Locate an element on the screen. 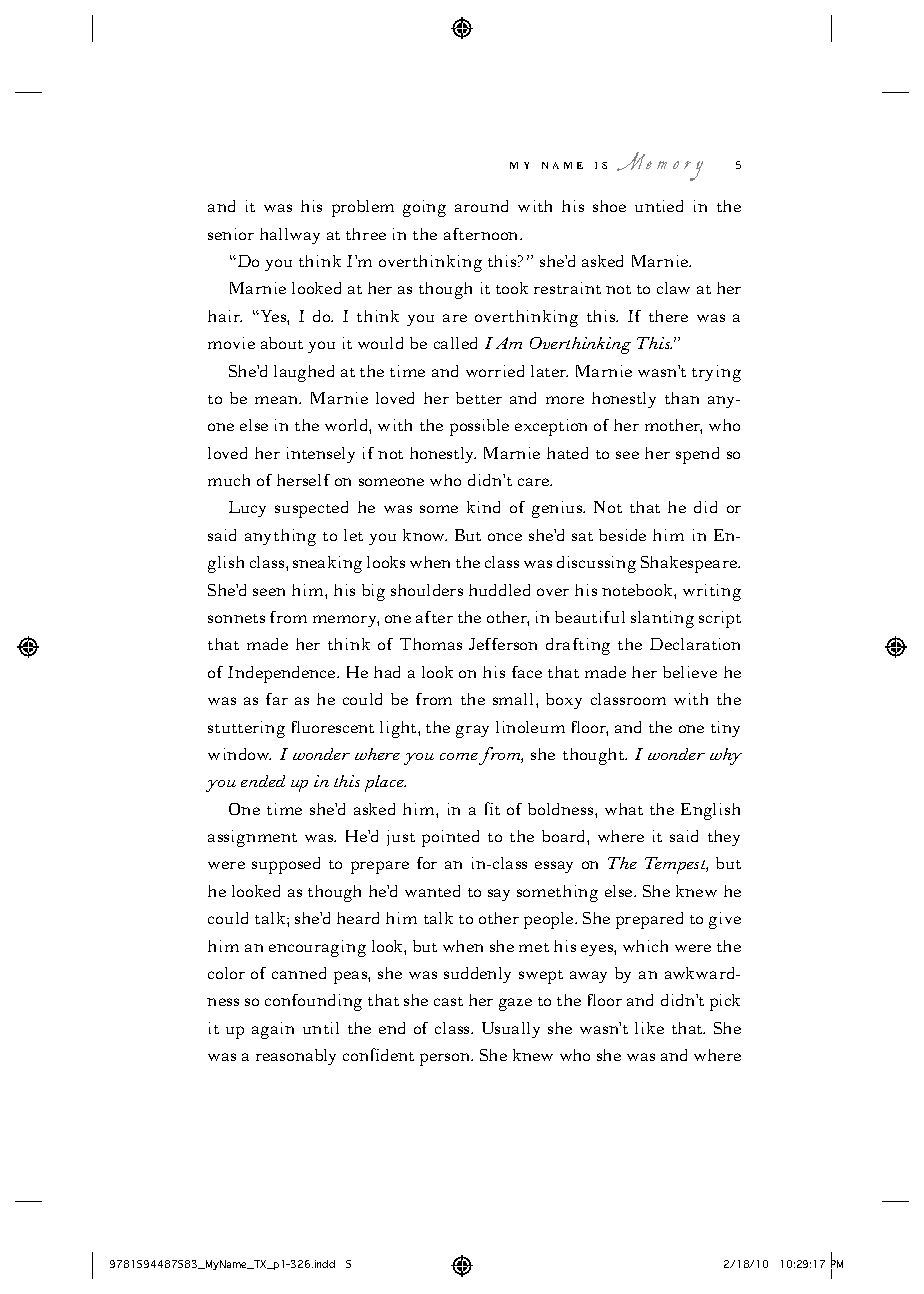 This screenshot has width=924, height=1294. again is located at coordinates (273, 1030).
